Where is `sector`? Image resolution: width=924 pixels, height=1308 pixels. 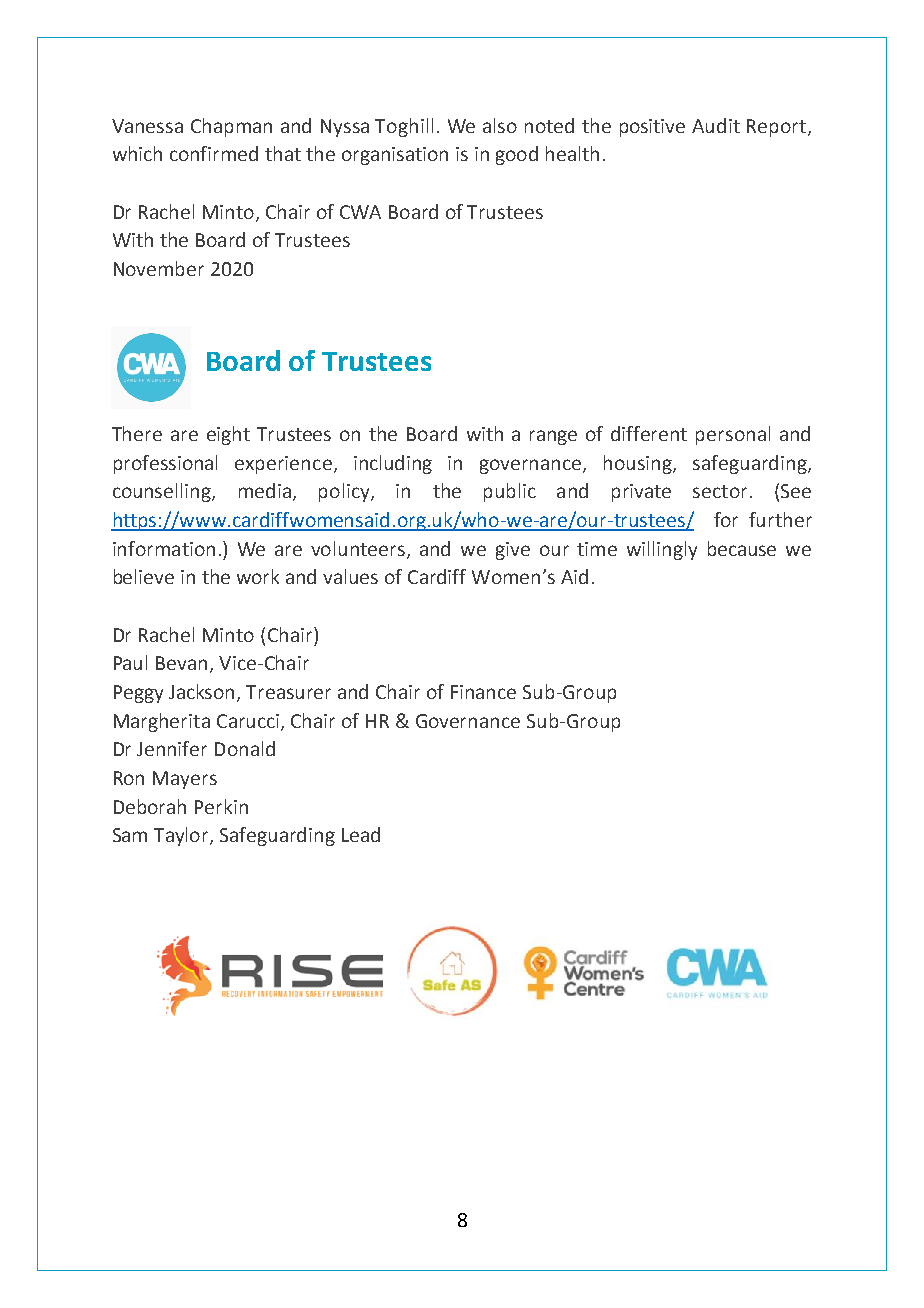
sector is located at coordinates (720, 491).
